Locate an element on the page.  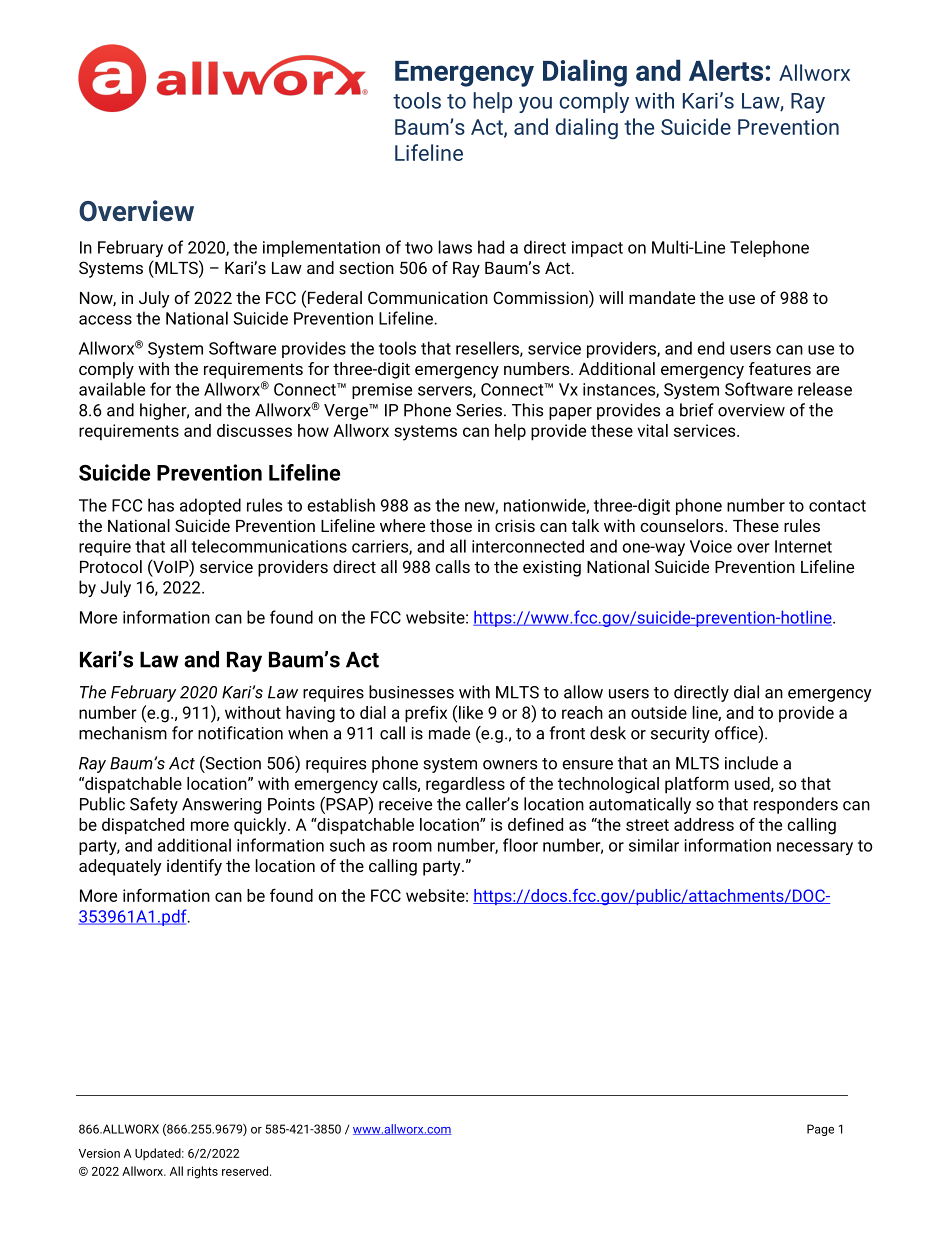
implementation is located at coordinates (321, 248).
